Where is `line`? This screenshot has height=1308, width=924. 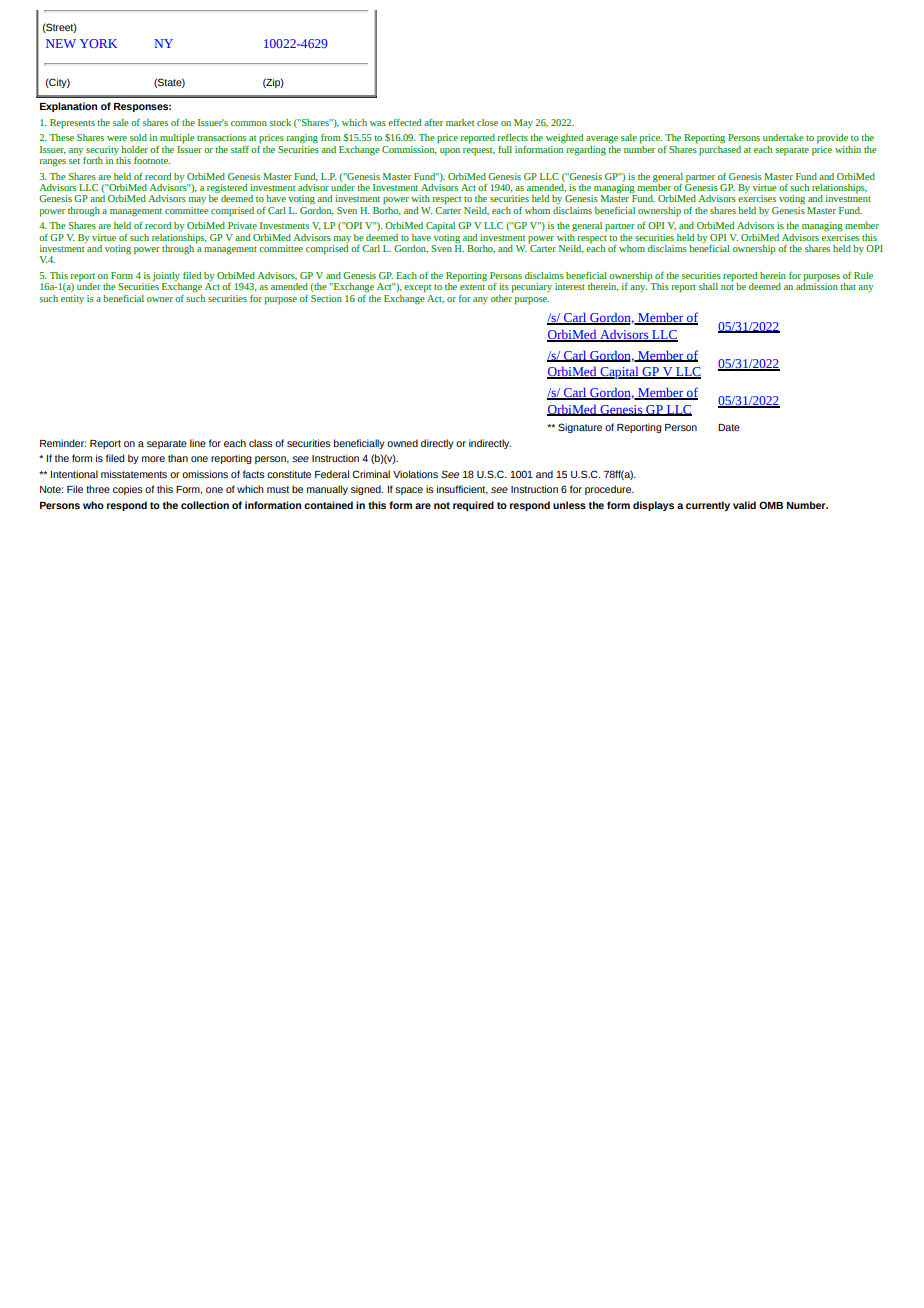
line is located at coordinates (198, 443).
